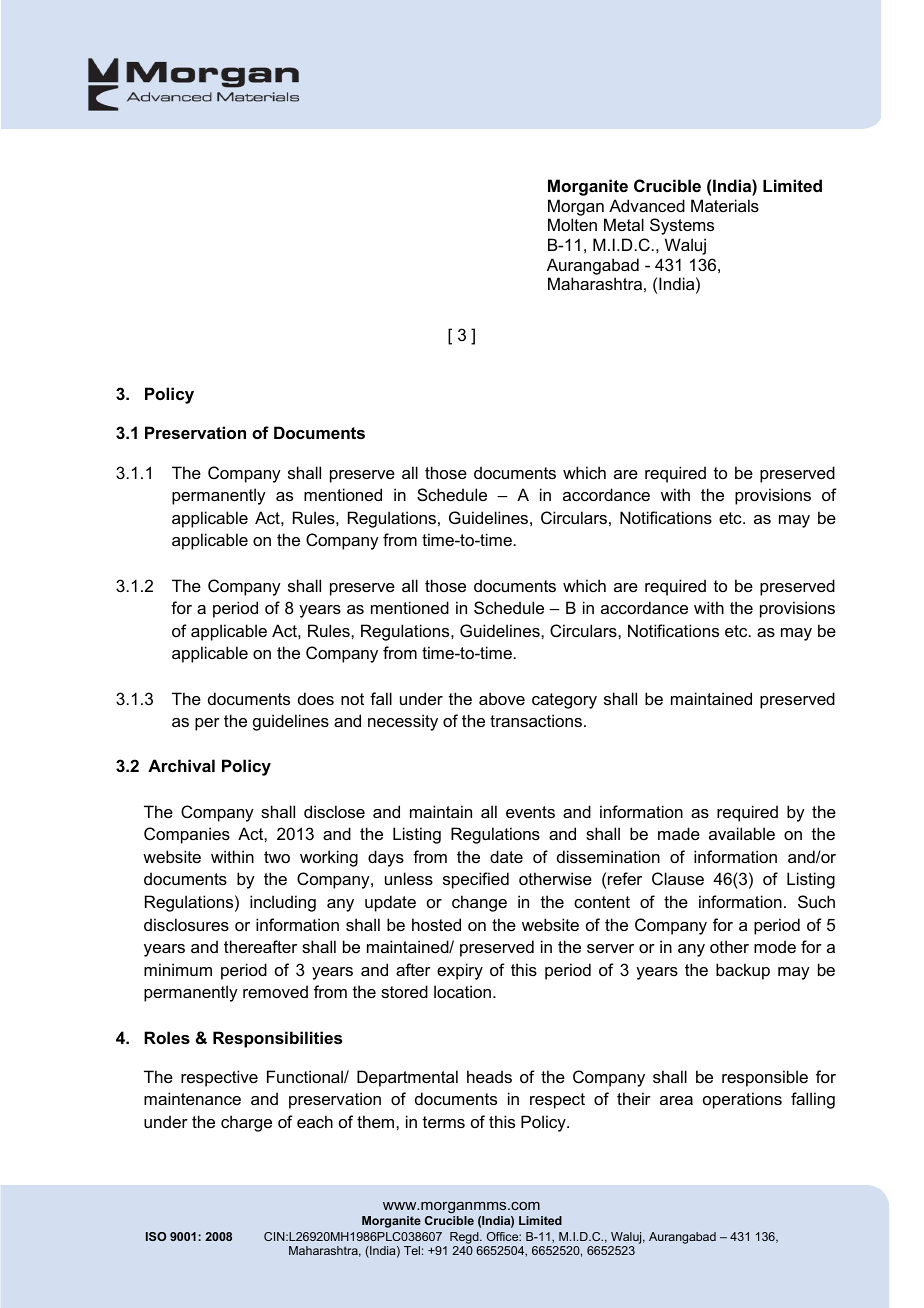  Describe the element at coordinates (725, 205) in the page. I see `Materials` at that location.
